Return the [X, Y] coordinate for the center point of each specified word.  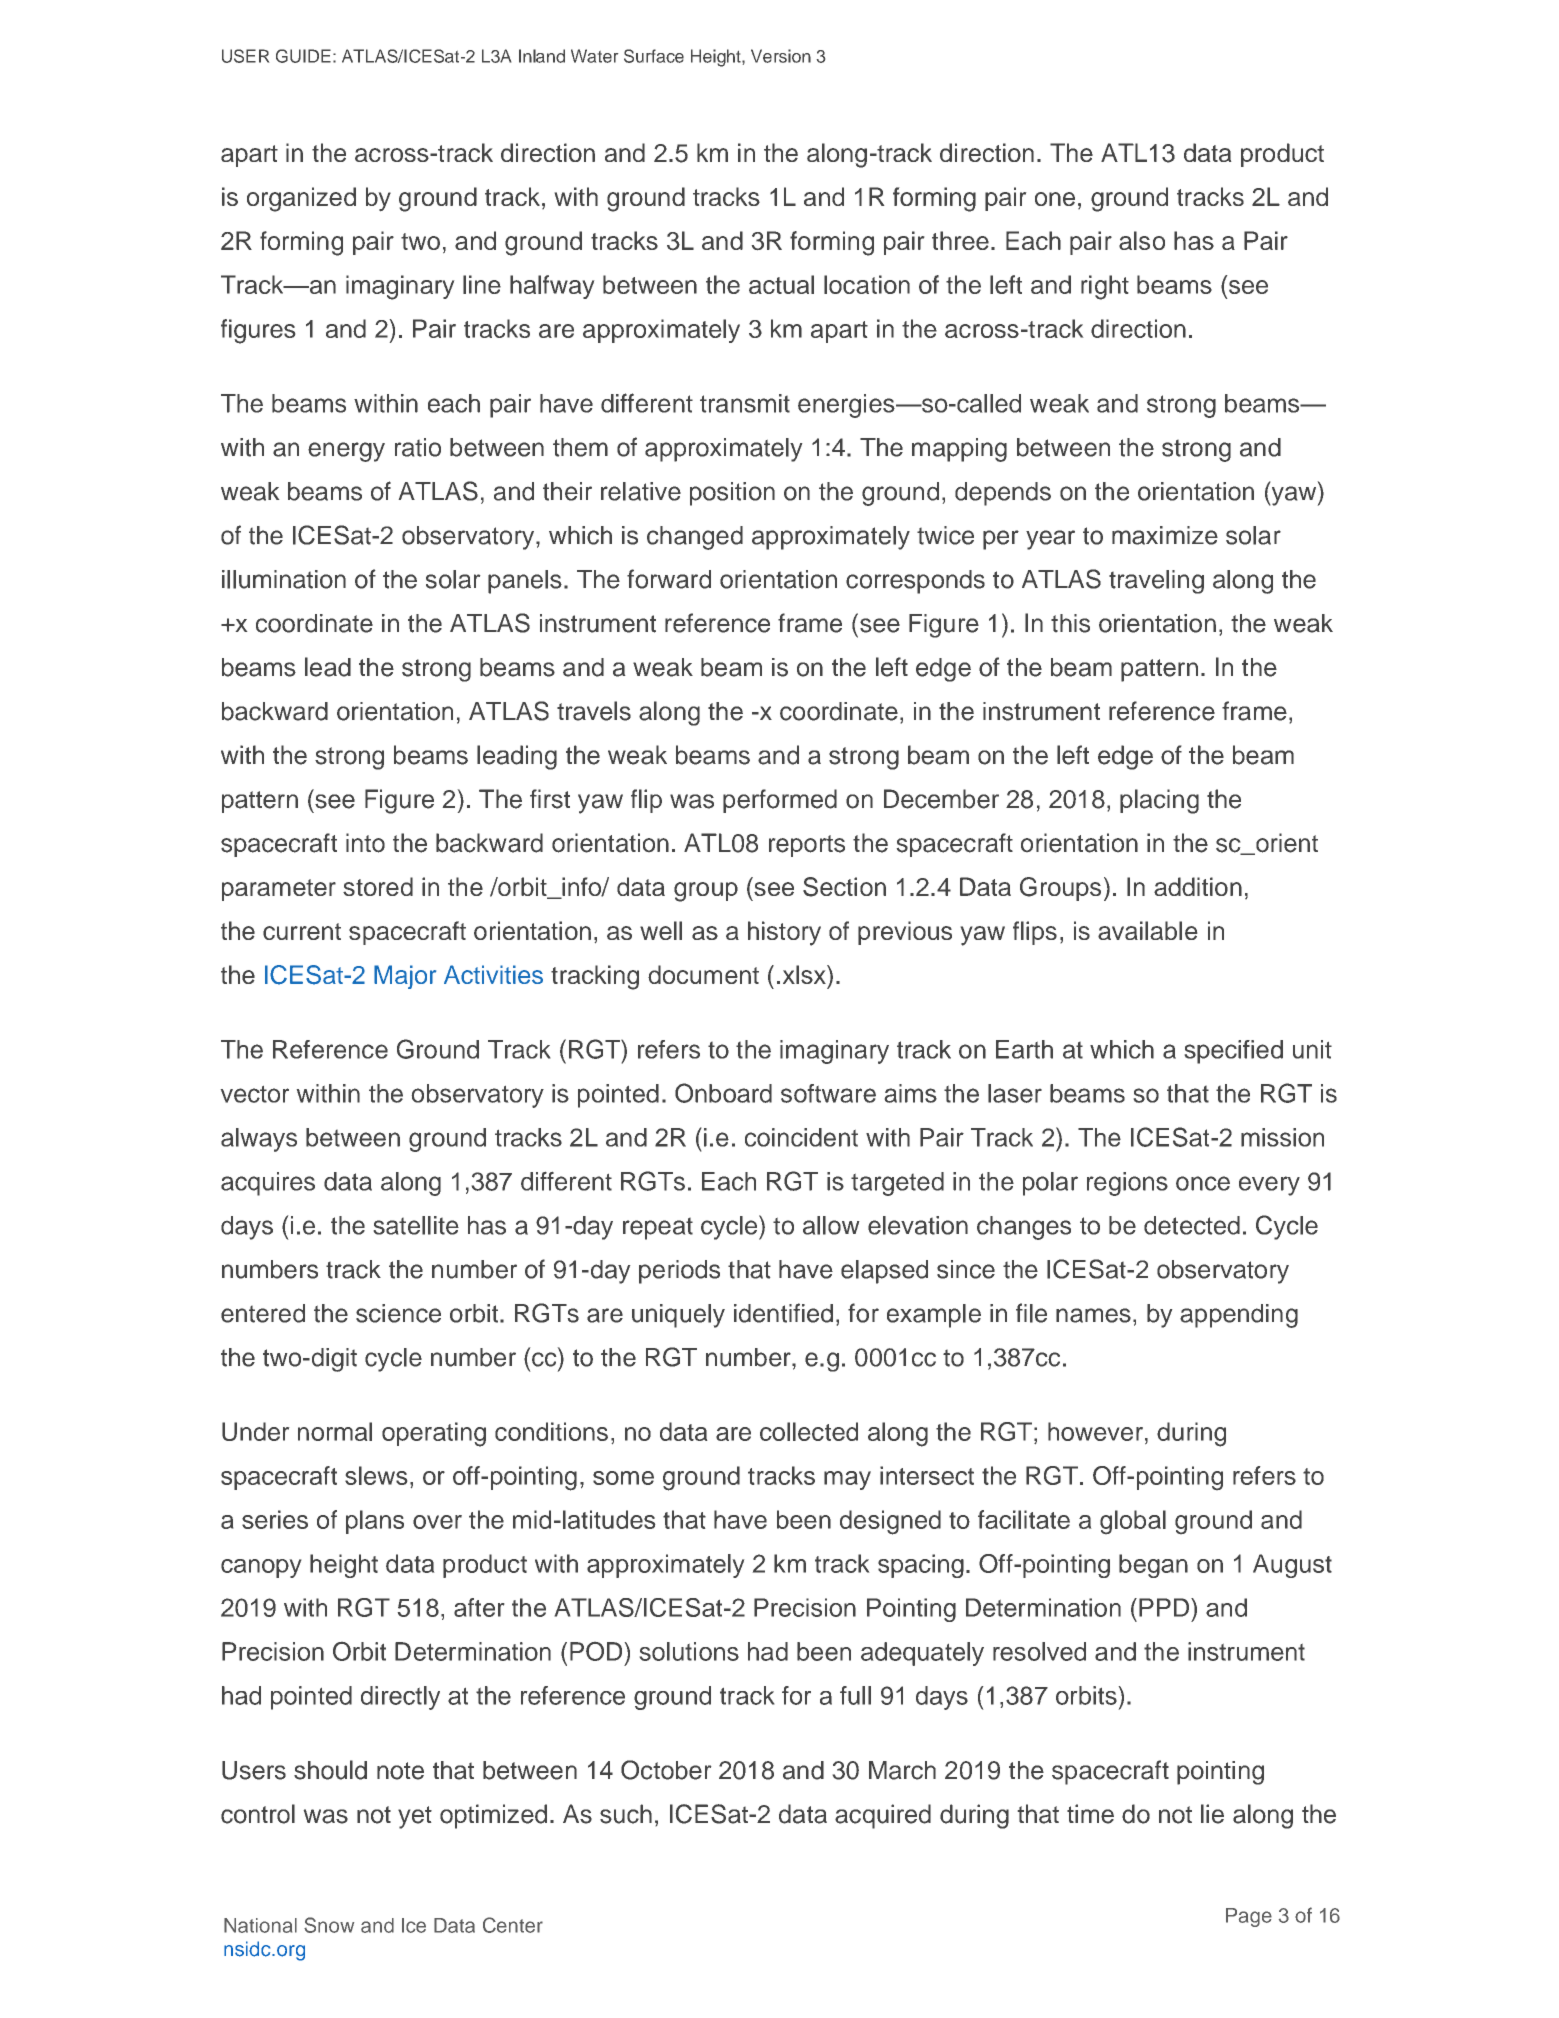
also [1142, 240]
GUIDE [303, 56]
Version [781, 56]
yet [415, 1817]
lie [1212, 1814]
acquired [883, 1816]
